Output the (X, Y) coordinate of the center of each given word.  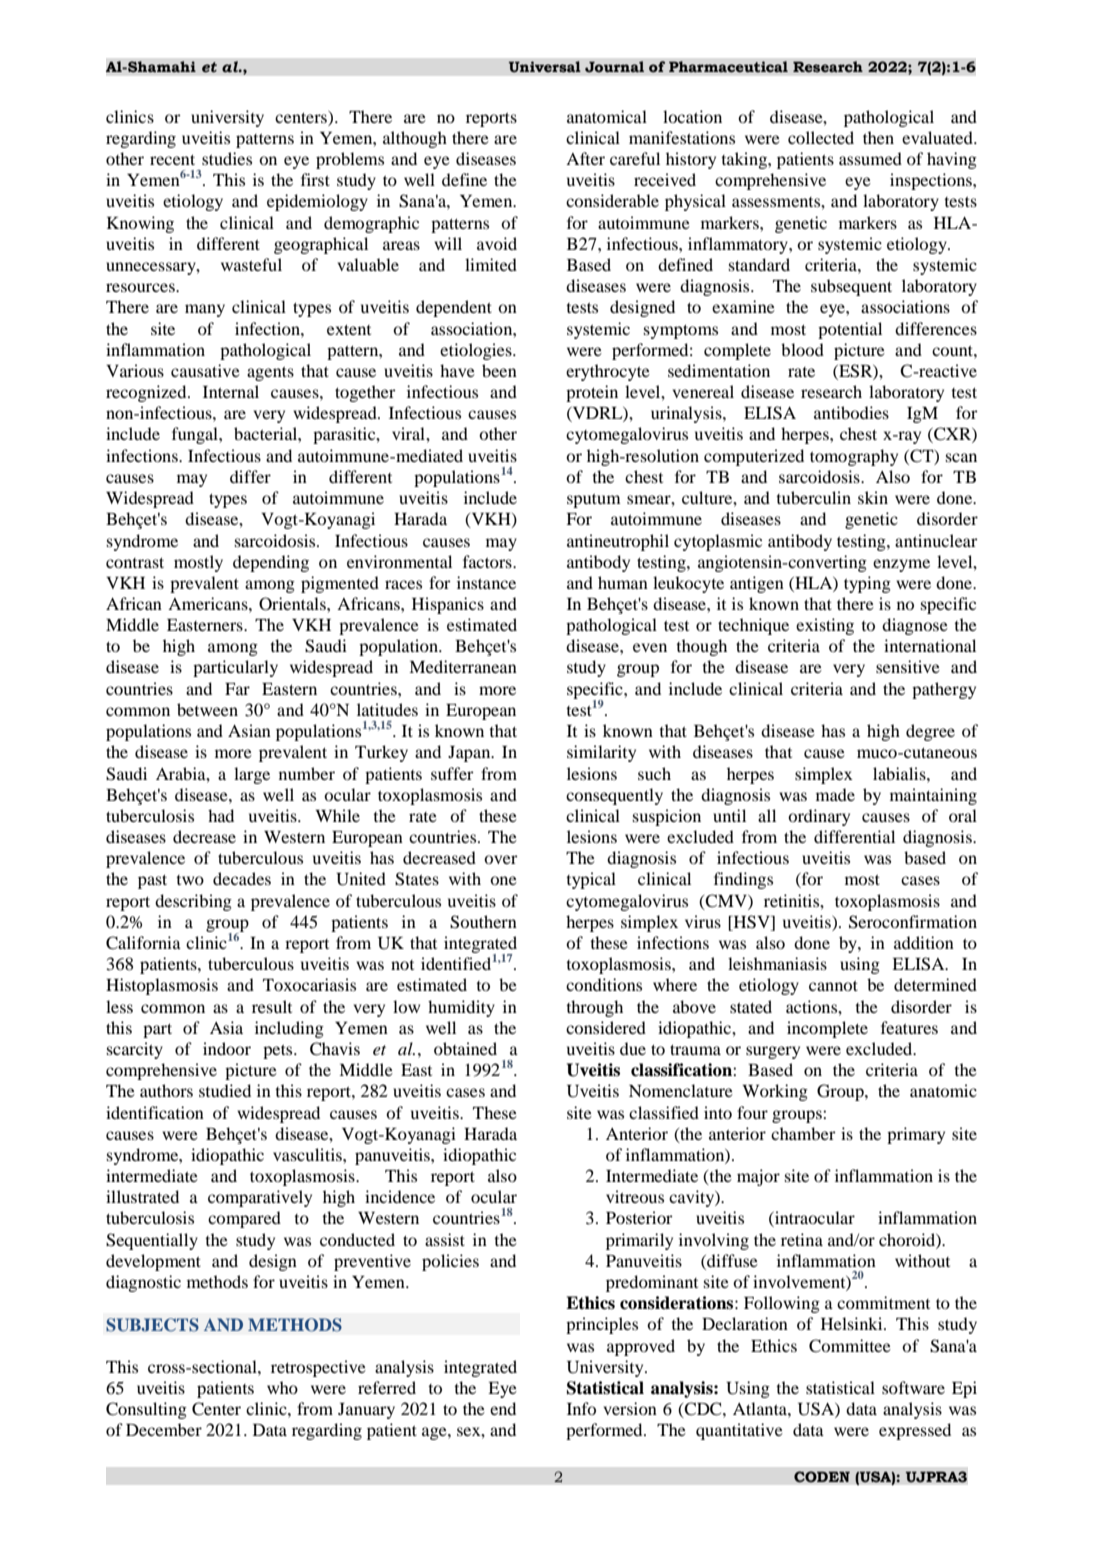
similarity (601, 753)
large (252, 775)
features (909, 1027)
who (282, 1387)
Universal (545, 67)
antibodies (851, 412)
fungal (196, 435)
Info (581, 1408)
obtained (465, 1048)
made (835, 794)
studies (227, 158)
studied (225, 1090)
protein (592, 393)
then (878, 137)
